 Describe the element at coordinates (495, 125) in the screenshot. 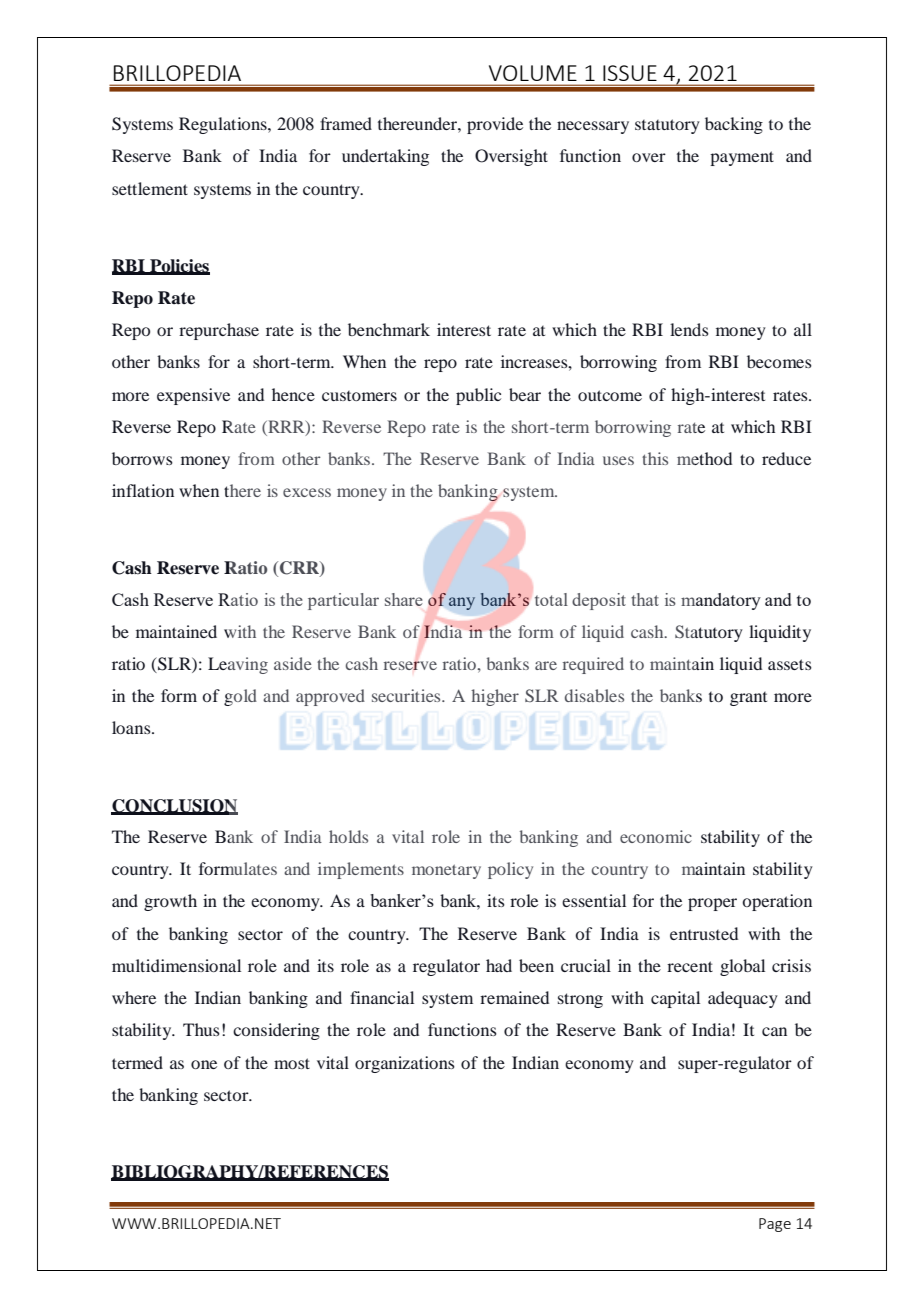

I see `provide` at that location.
